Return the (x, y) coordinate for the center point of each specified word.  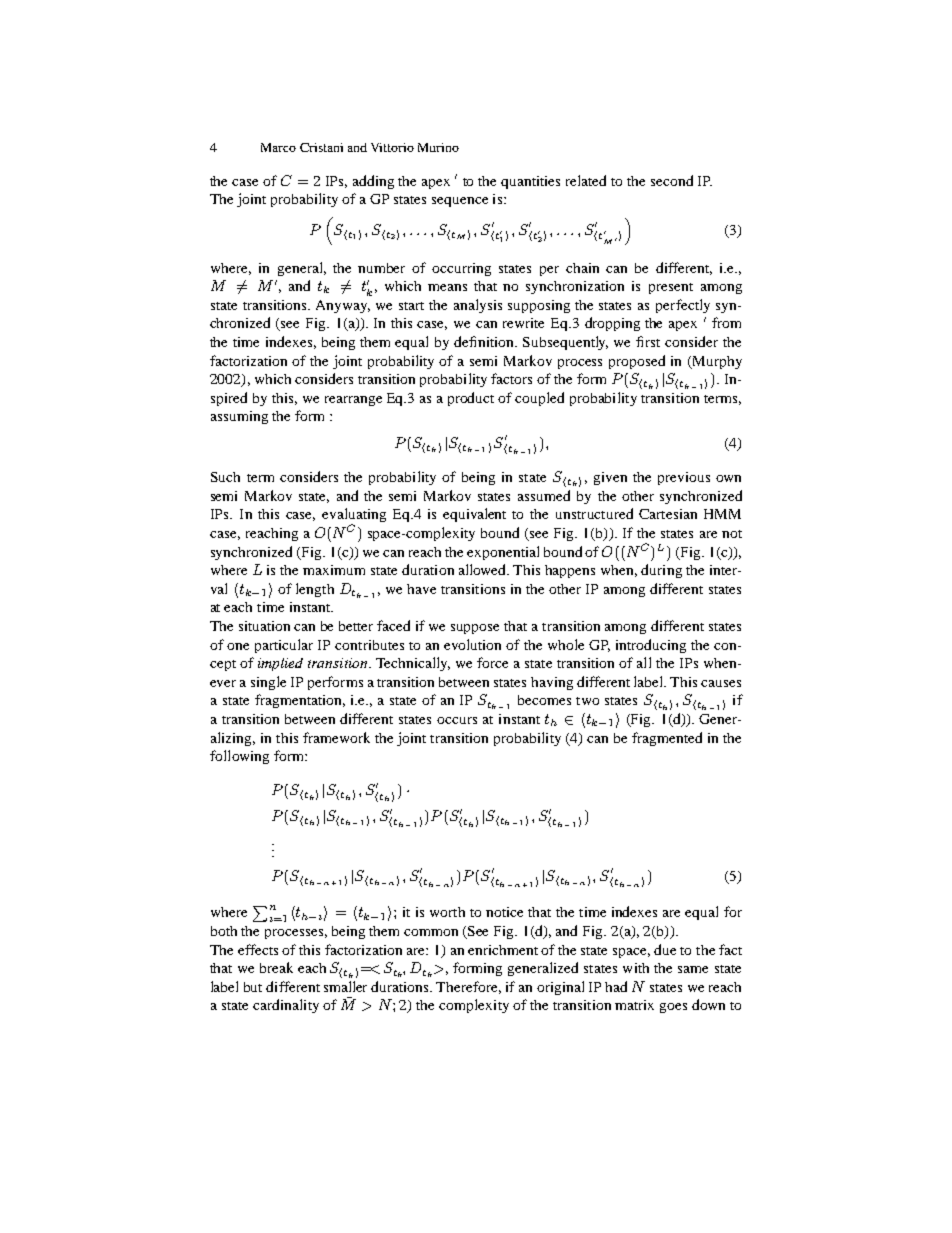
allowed (484, 569)
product (471, 399)
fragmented (667, 739)
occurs (457, 720)
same (693, 969)
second (672, 180)
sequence (460, 202)
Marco (278, 147)
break (276, 967)
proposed (637, 362)
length (315, 590)
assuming (239, 417)
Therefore (468, 987)
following (239, 757)
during (661, 571)
